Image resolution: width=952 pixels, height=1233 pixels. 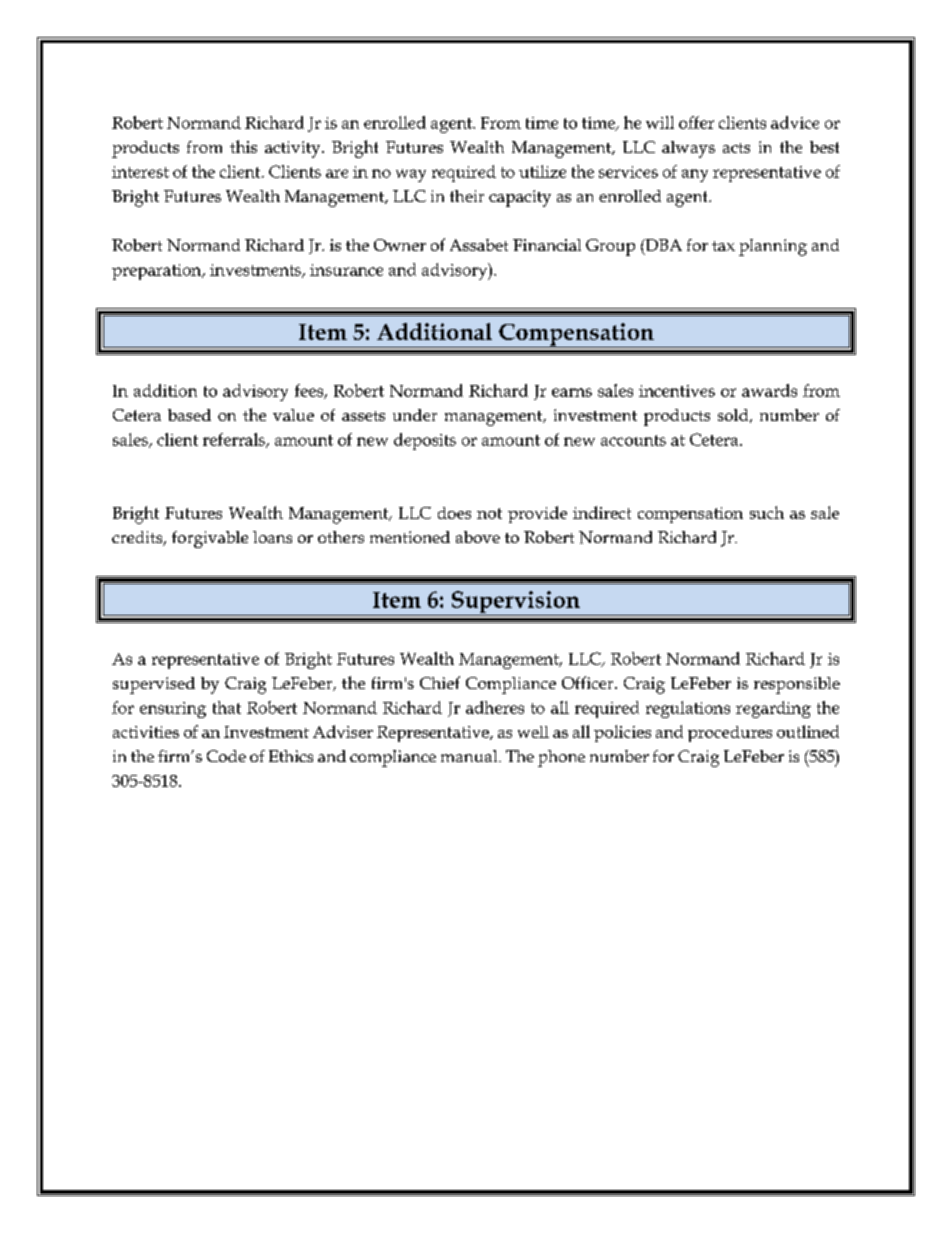 I want to click on manual, so click(x=470, y=756).
